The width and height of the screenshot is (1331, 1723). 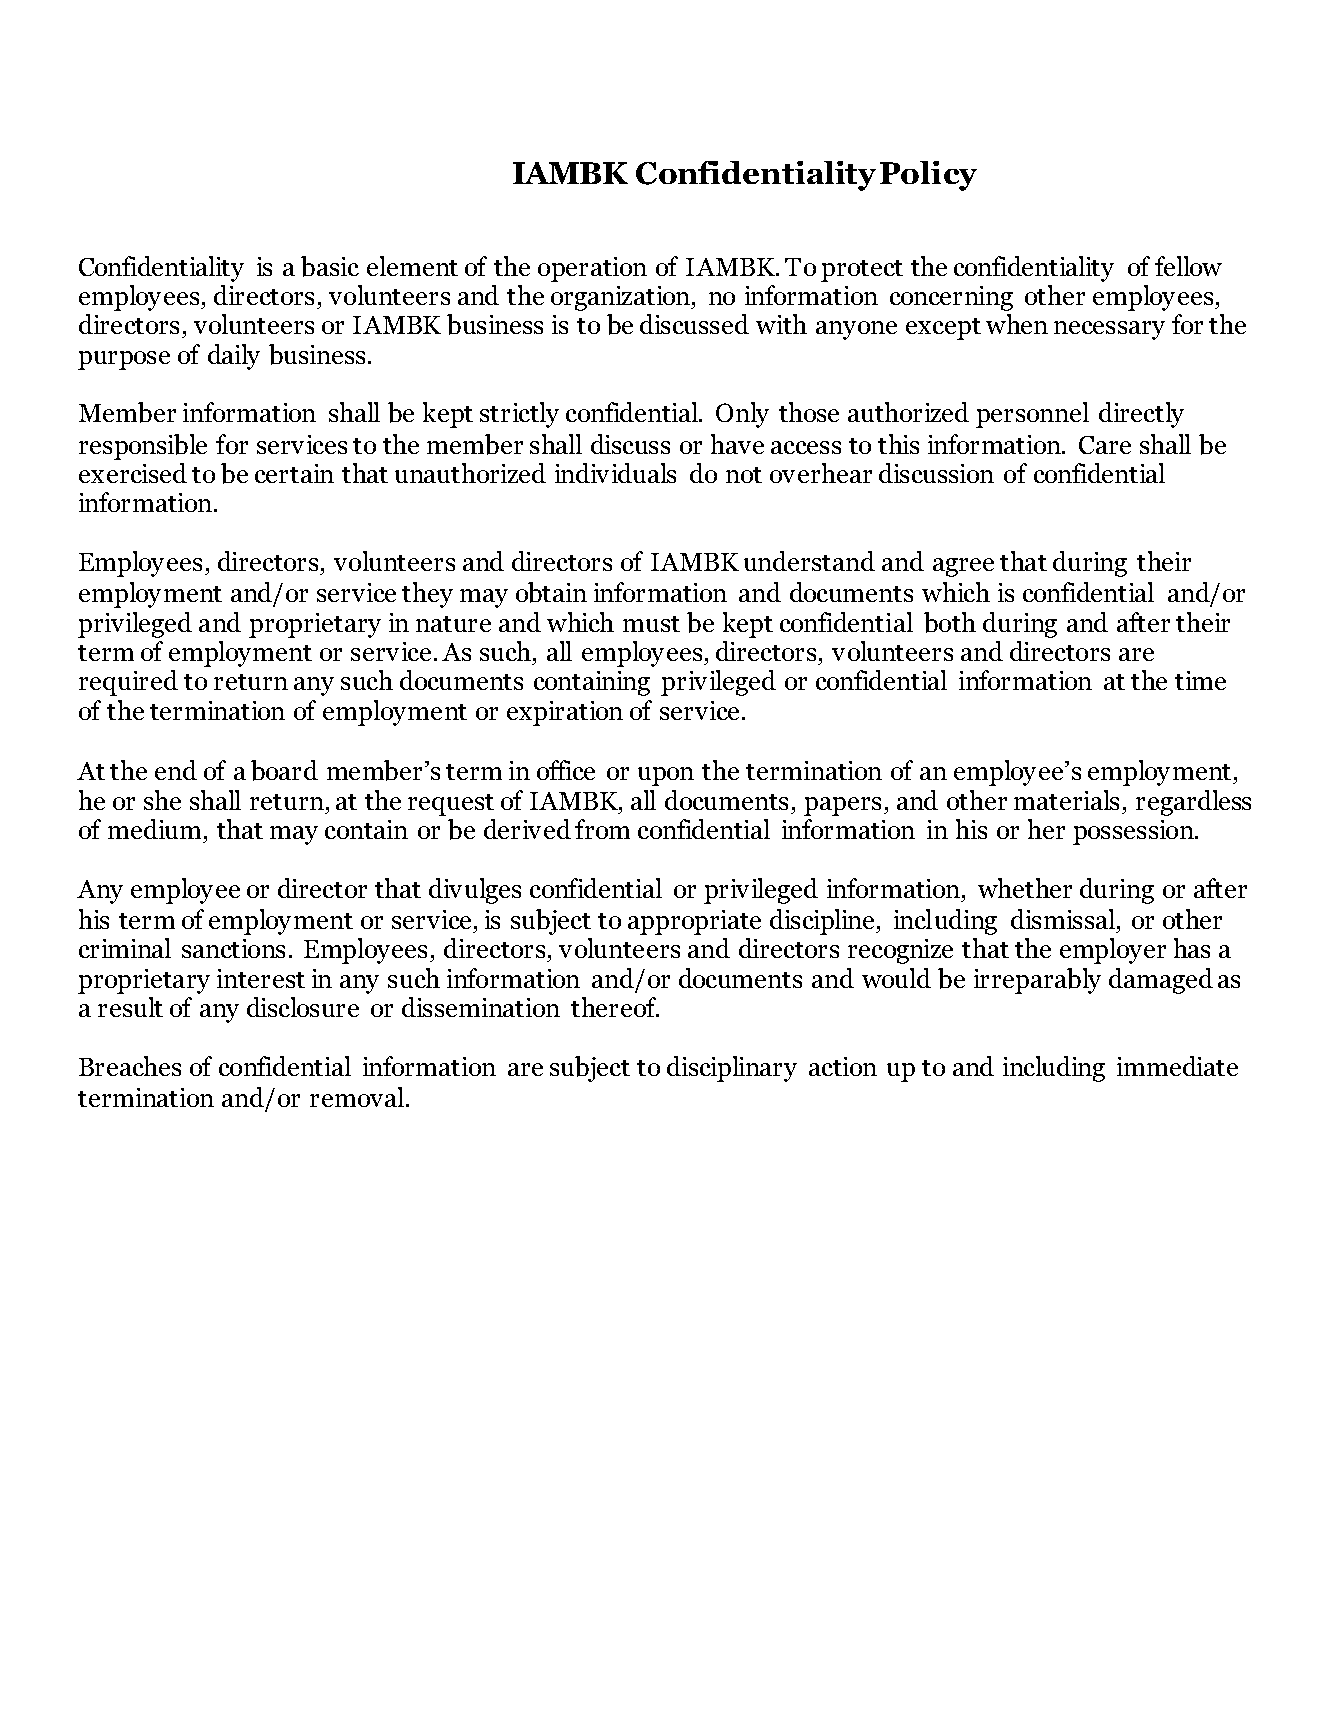 What do you see at coordinates (284, 770) in the screenshot?
I see `board` at bounding box center [284, 770].
